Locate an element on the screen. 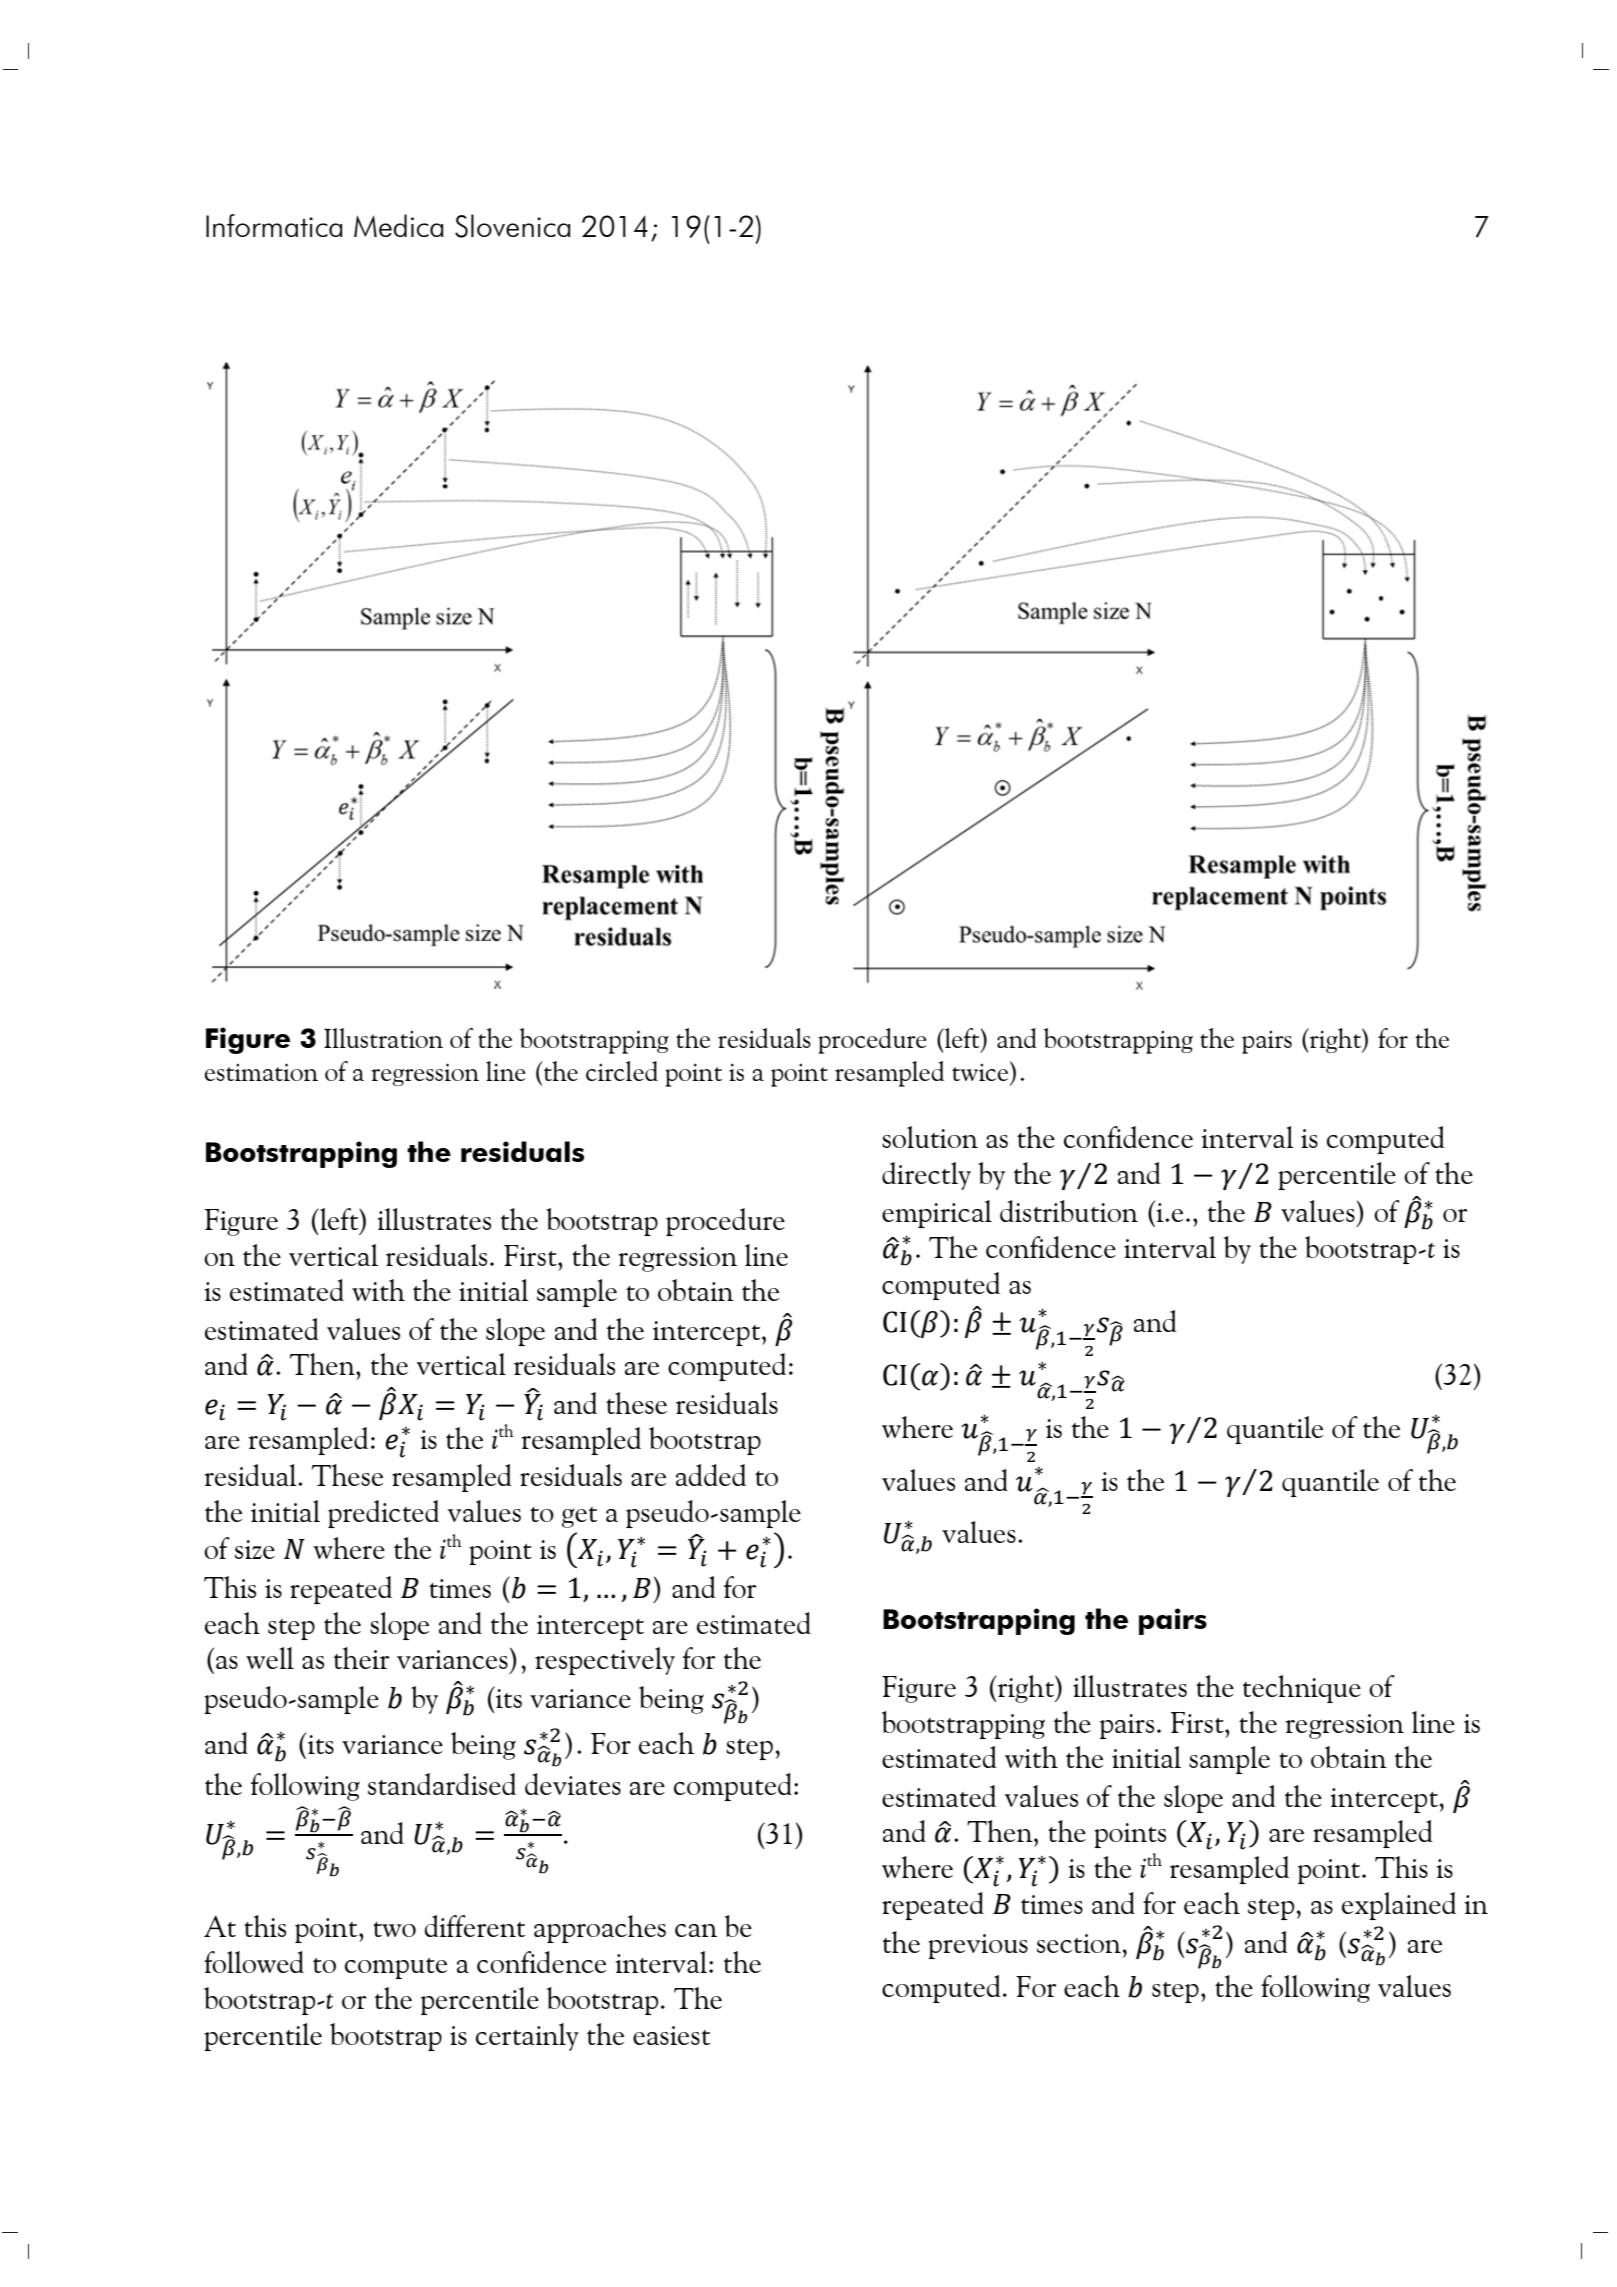 This screenshot has width=1617, height=2287. Illustration is located at coordinates (383, 1038).
